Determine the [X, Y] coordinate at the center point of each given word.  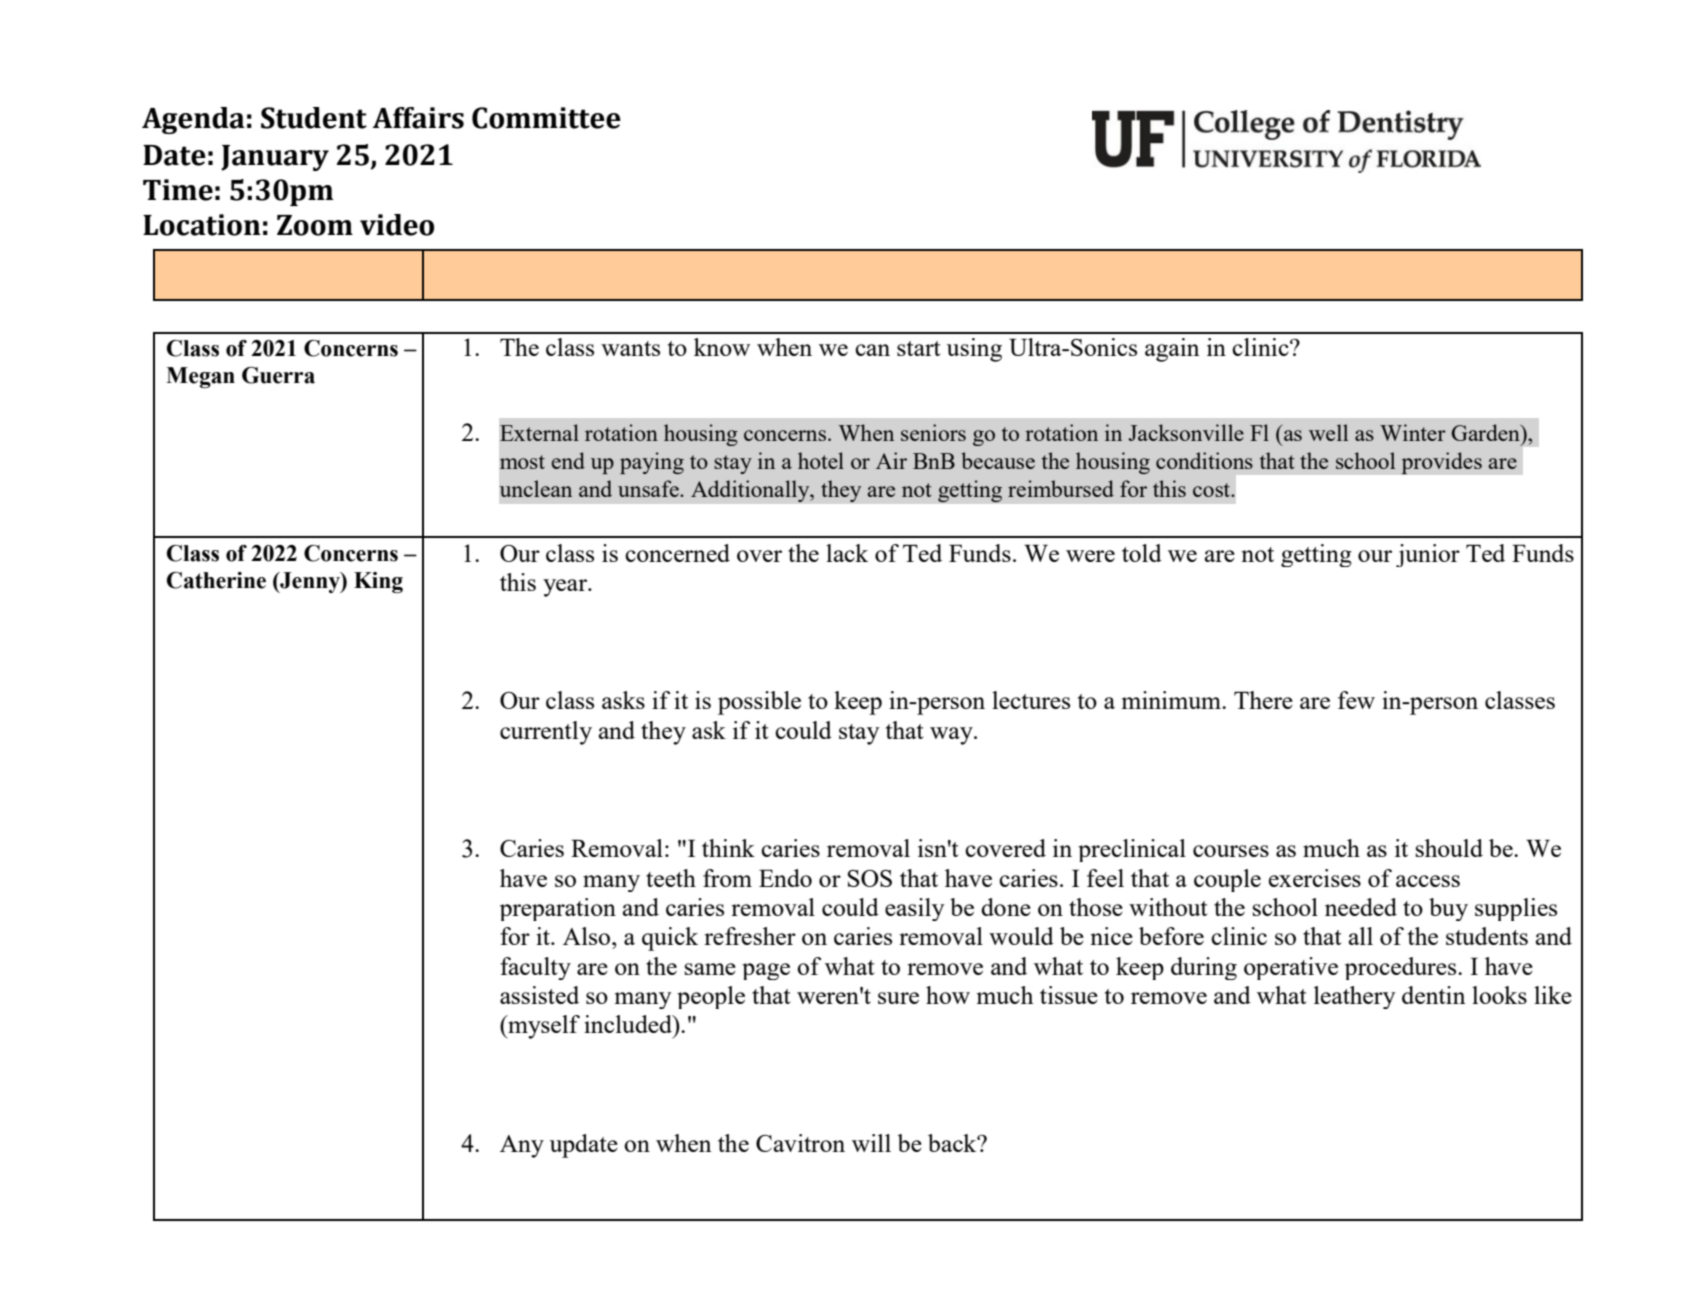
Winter [1413, 432]
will [871, 1143]
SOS [870, 878]
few [1356, 700]
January [275, 158]
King [378, 582]
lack [847, 553]
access [1428, 881]
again [1172, 350]
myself [543, 1027]
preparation [558, 909]
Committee [546, 118]
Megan [200, 377]
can [872, 350]
